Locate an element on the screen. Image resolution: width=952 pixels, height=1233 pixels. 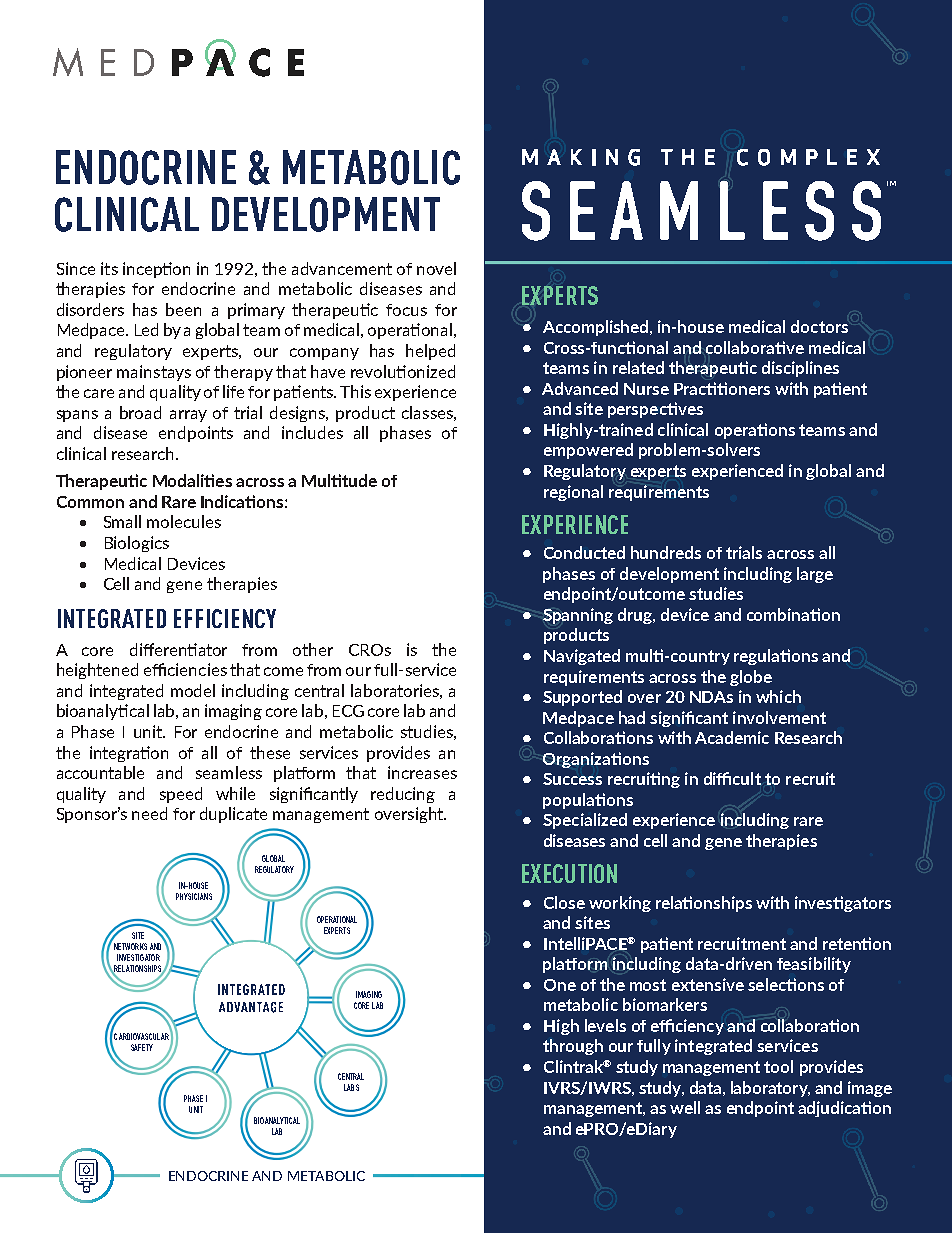
PHYSICIANS is located at coordinates (194, 896).
